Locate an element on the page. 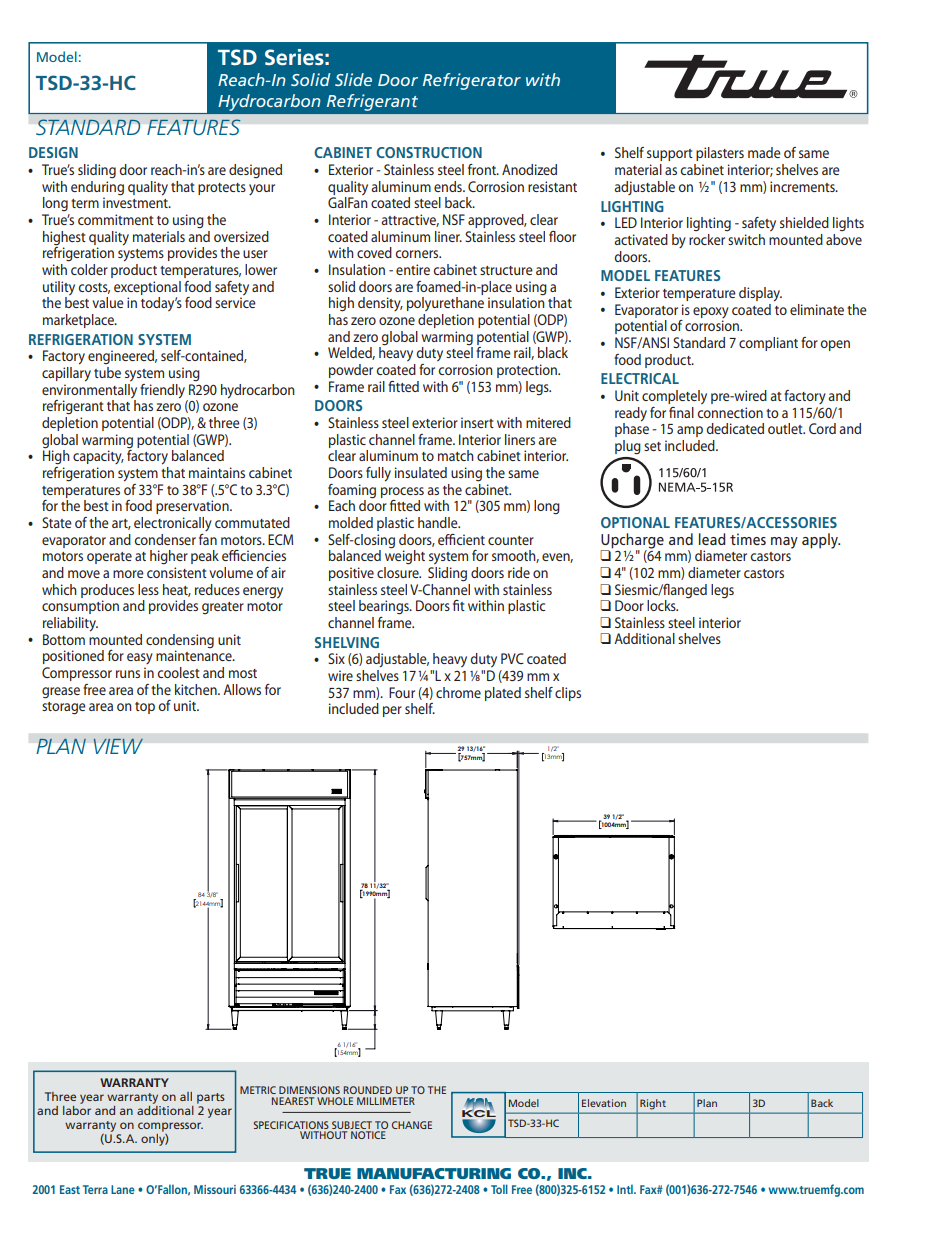 This document has width=952, height=1233. match is located at coordinates (456, 455).
